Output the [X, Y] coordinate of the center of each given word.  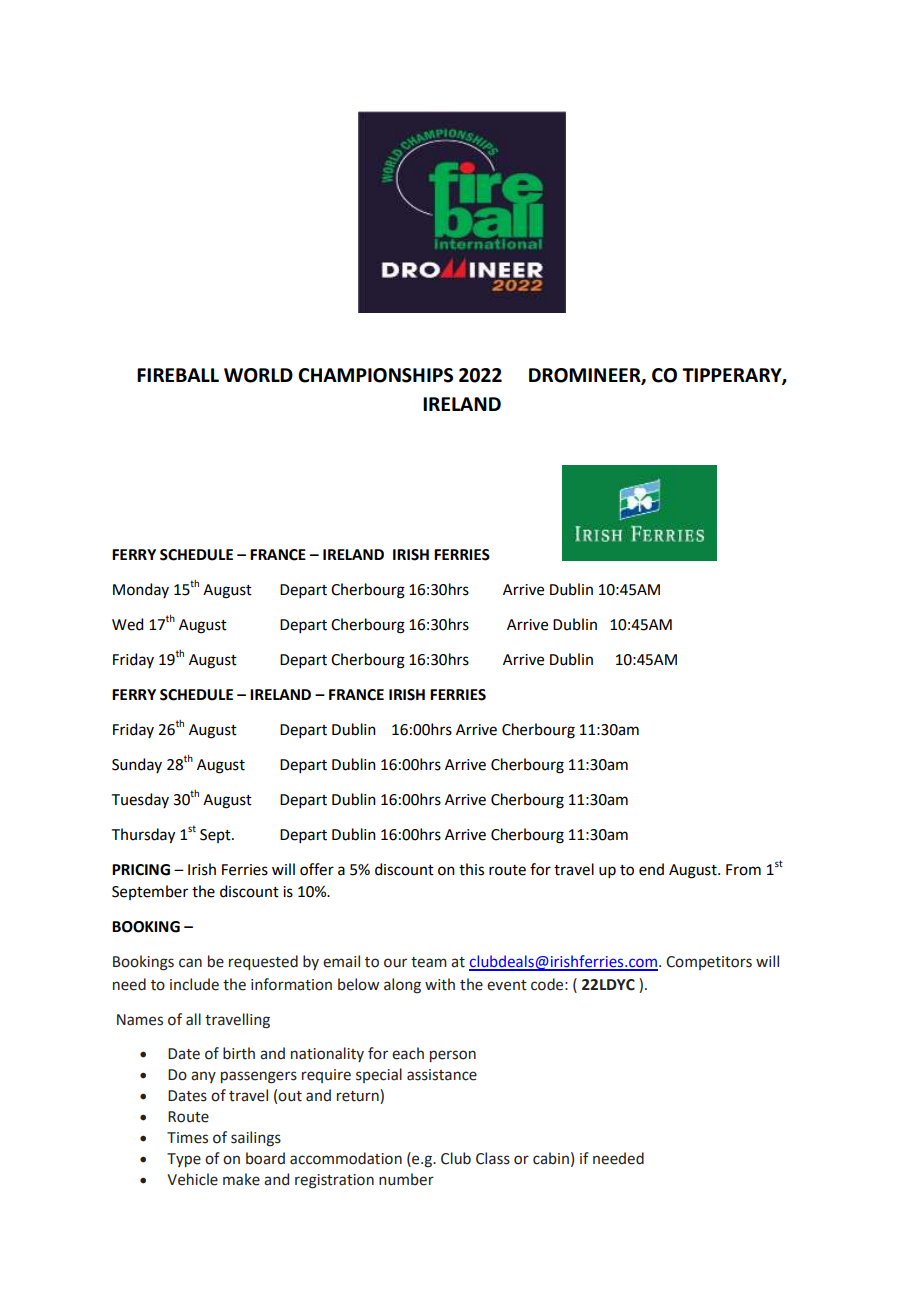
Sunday [137, 765]
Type [184, 1160]
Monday [141, 590]
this [471, 869]
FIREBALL [178, 375]
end [651, 869]
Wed [127, 624]
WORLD [258, 375]
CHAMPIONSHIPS [375, 375]
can [190, 963]
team [429, 962]
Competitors [709, 963]
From [743, 870]
